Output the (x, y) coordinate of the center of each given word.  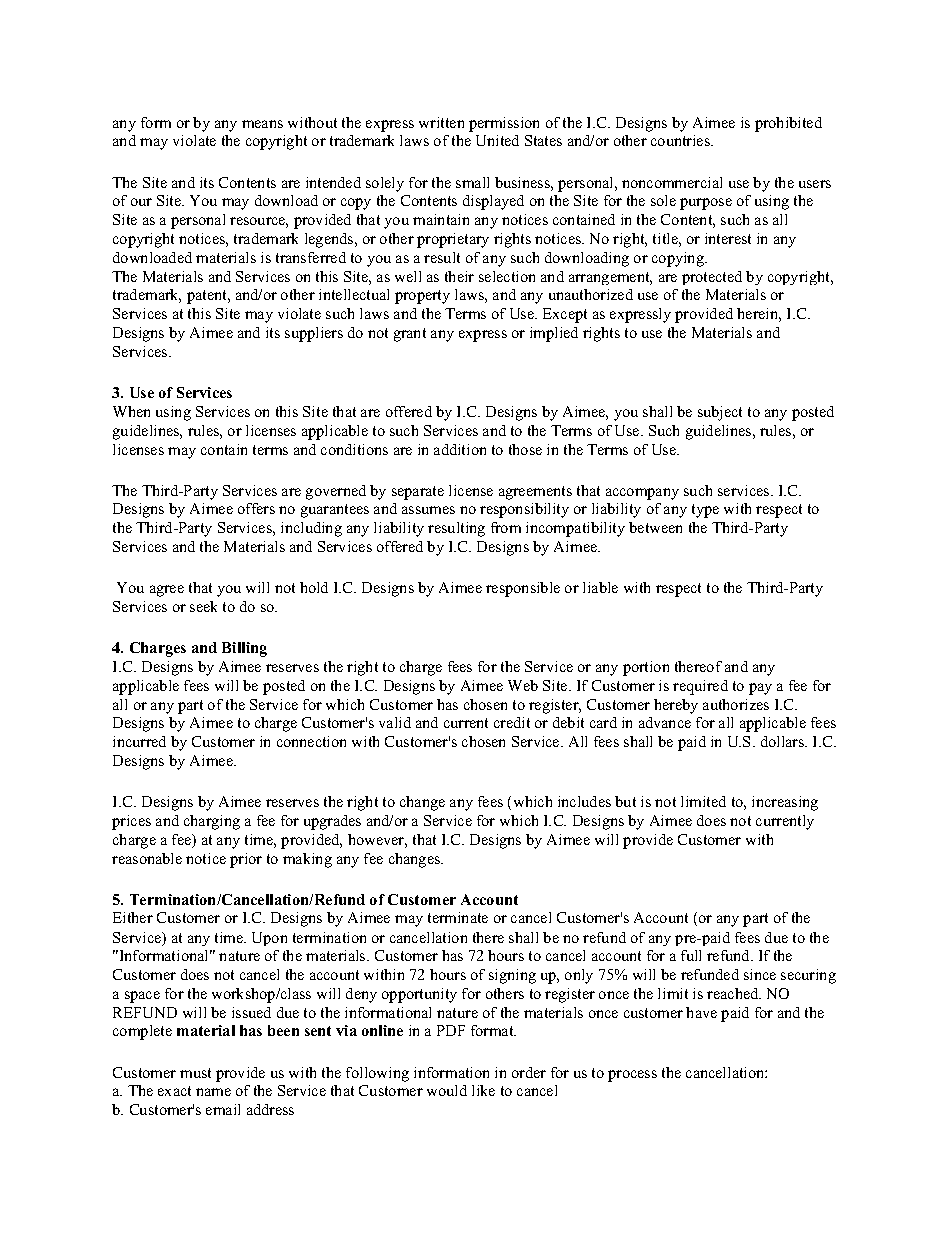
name (213, 1092)
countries (681, 140)
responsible (523, 589)
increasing (785, 803)
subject (720, 413)
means (262, 124)
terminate (458, 917)
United (497, 140)
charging (212, 822)
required (700, 687)
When (131, 411)
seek (203, 606)
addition (460, 449)
